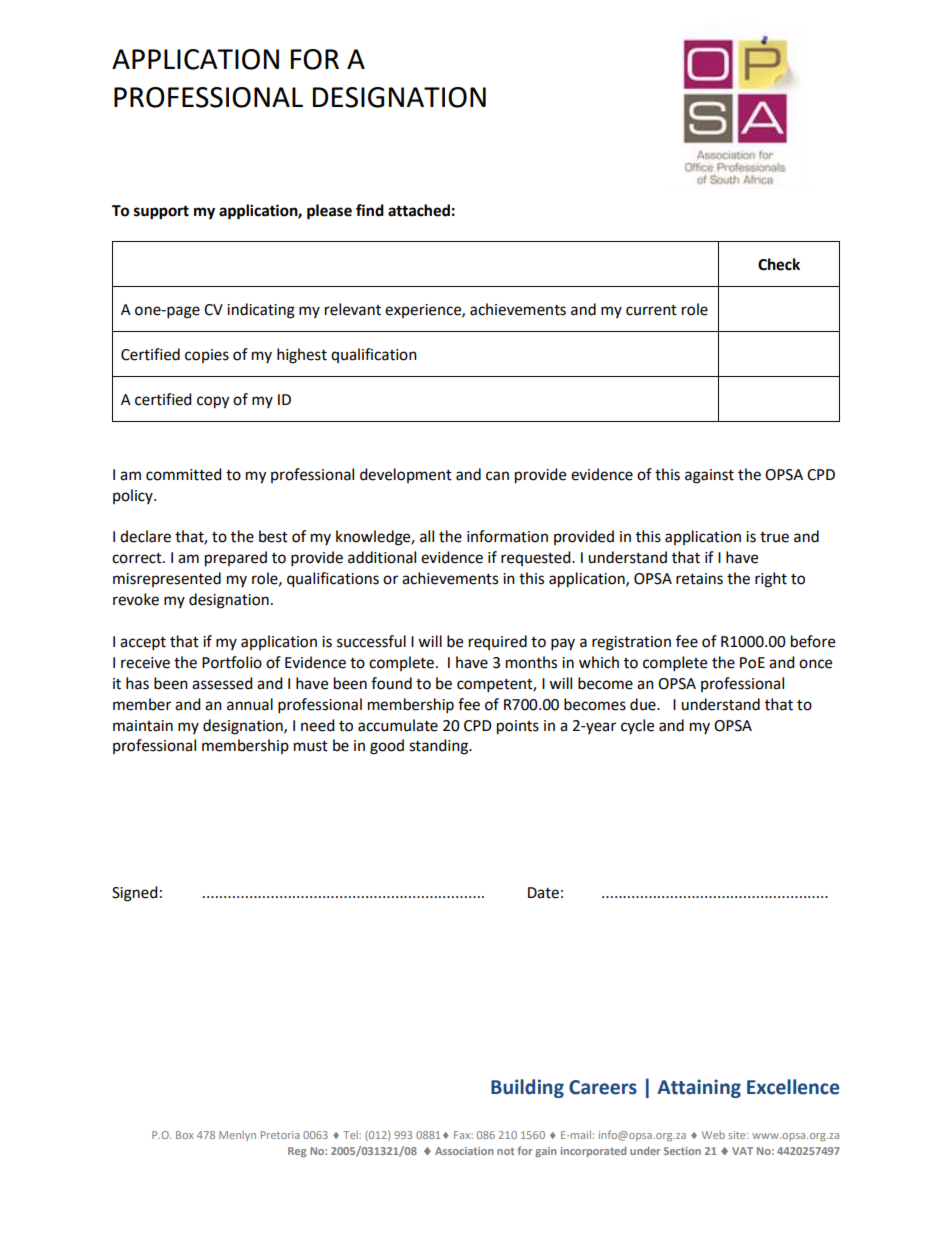 The height and width of the screenshot is (1233, 952). I want to click on Box, so click(184, 1135).
